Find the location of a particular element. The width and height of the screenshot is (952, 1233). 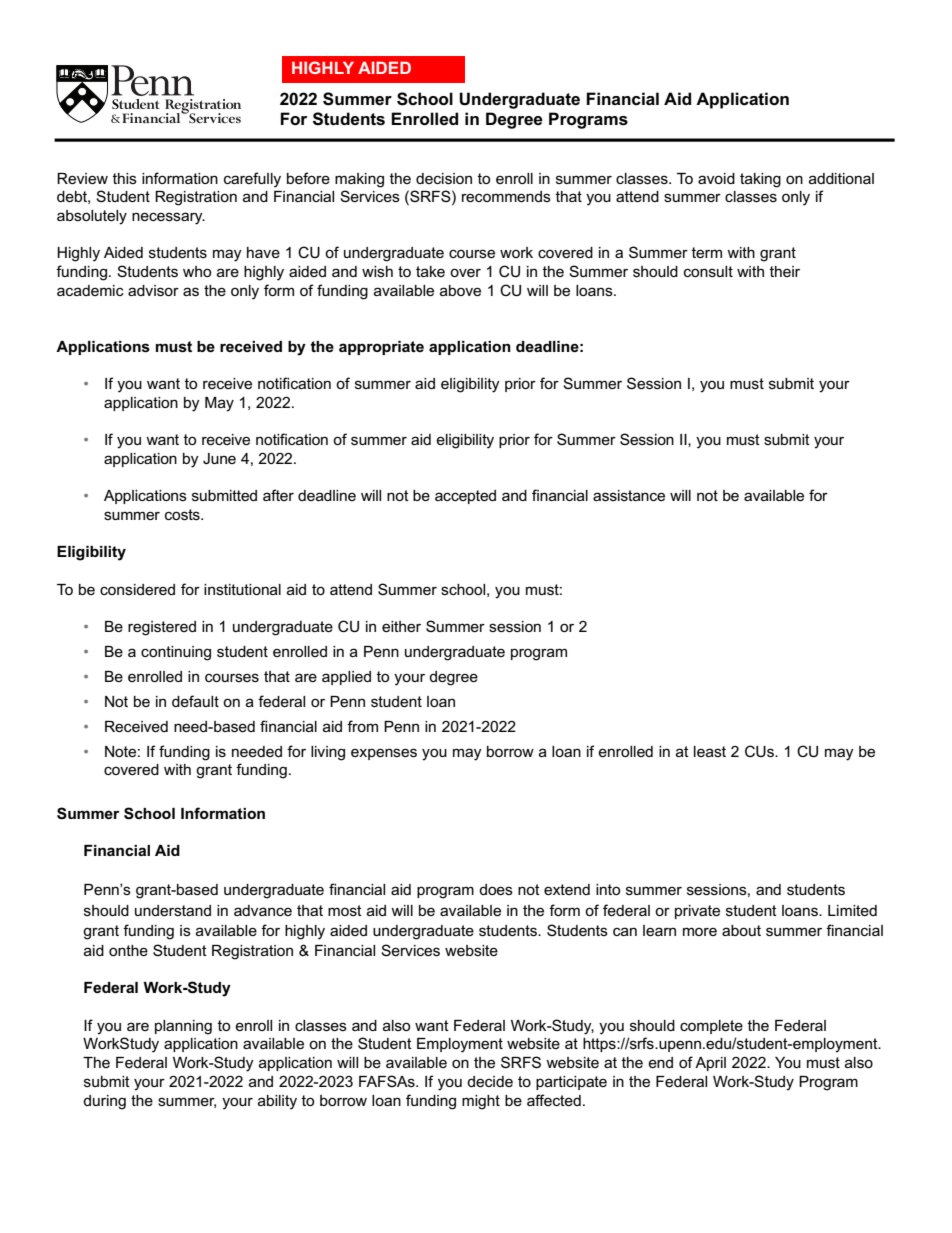

expenses is located at coordinates (384, 754).
